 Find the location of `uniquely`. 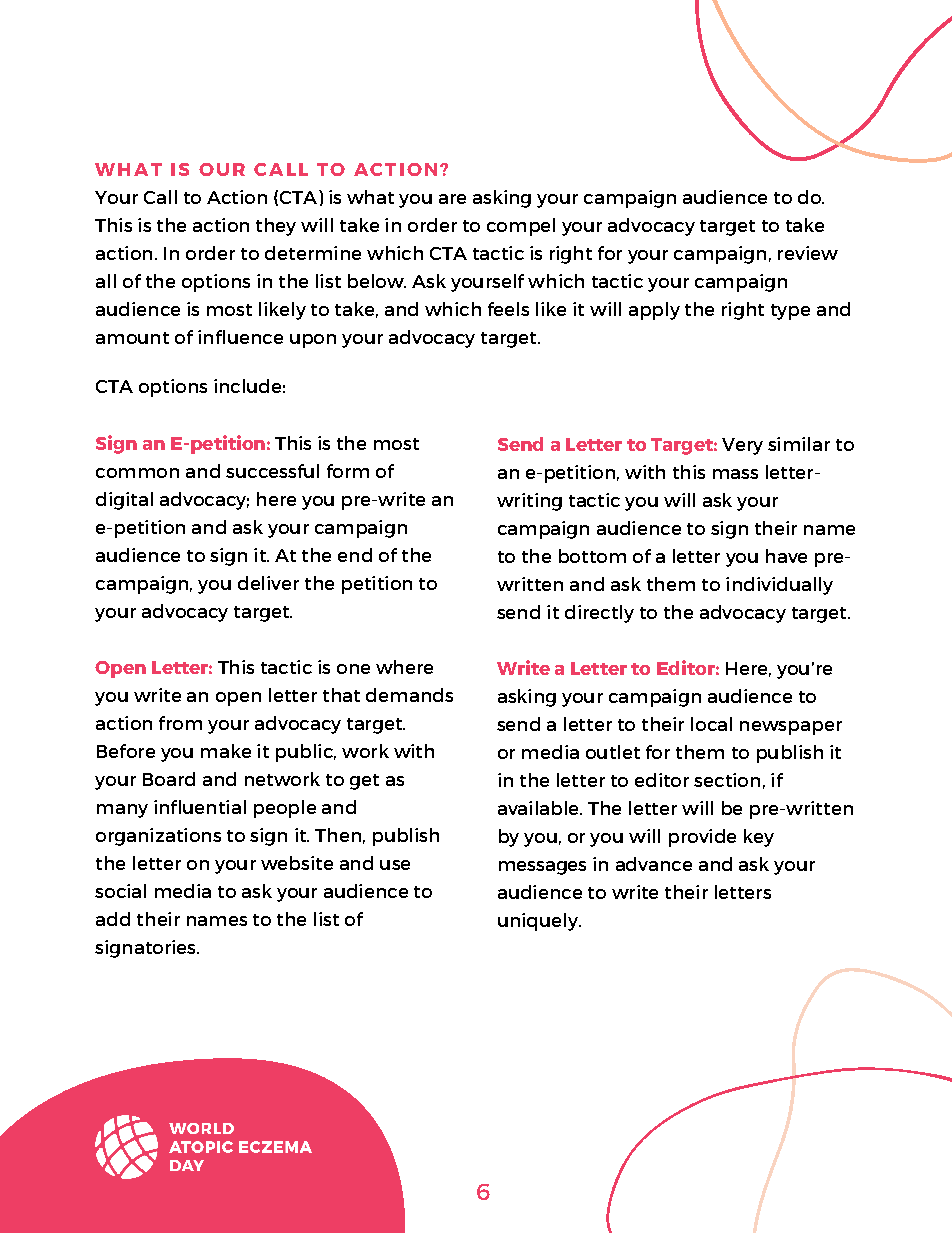

uniquely is located at coordinates (539, 922).
